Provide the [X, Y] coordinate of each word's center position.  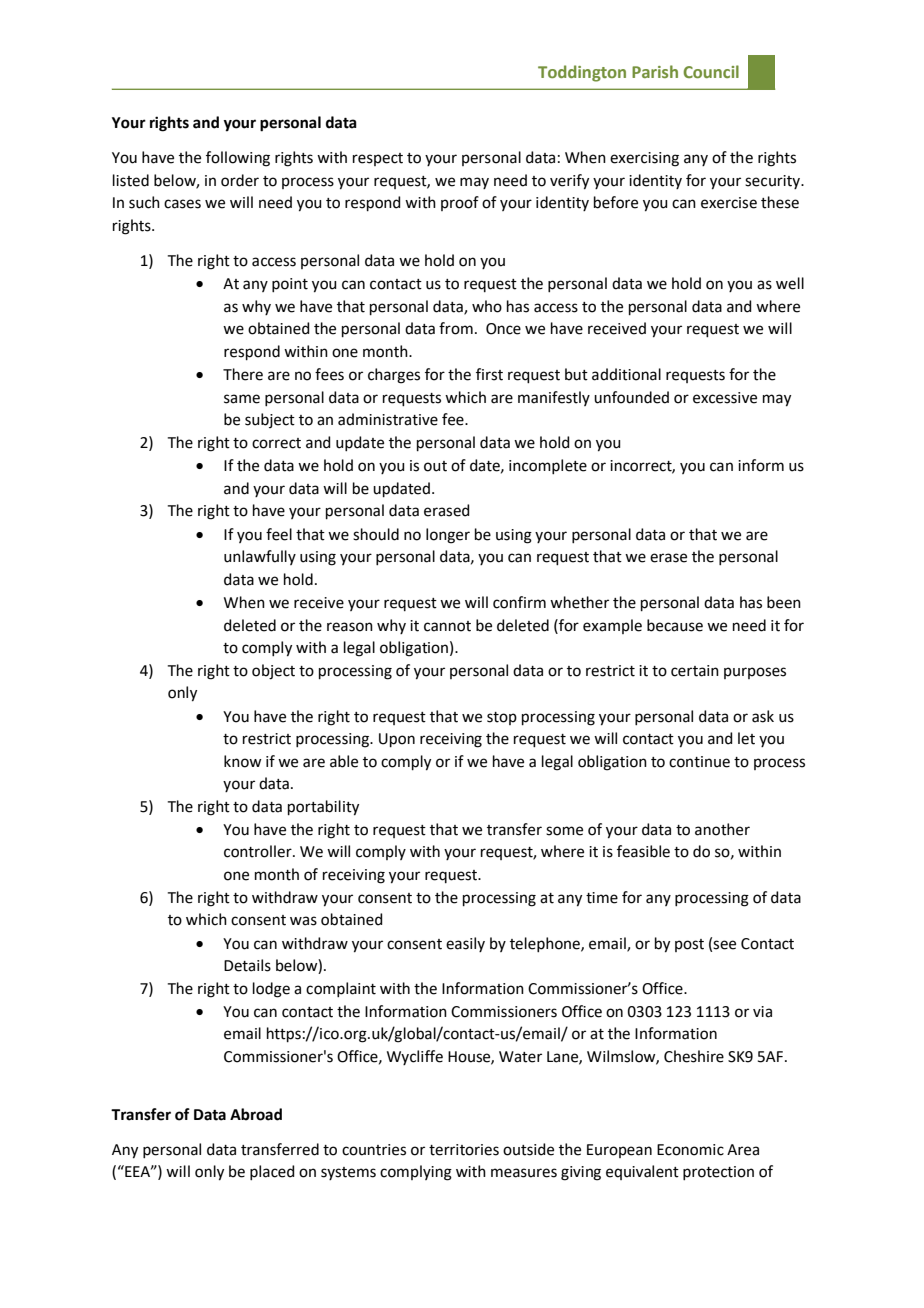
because [675, 625]
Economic [690, 1150]
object [273, 672]
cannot [447, 626]
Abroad [256, 1114]
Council [711, 71]
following [238, 159]
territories [464, 1150]
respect [378, 159]
